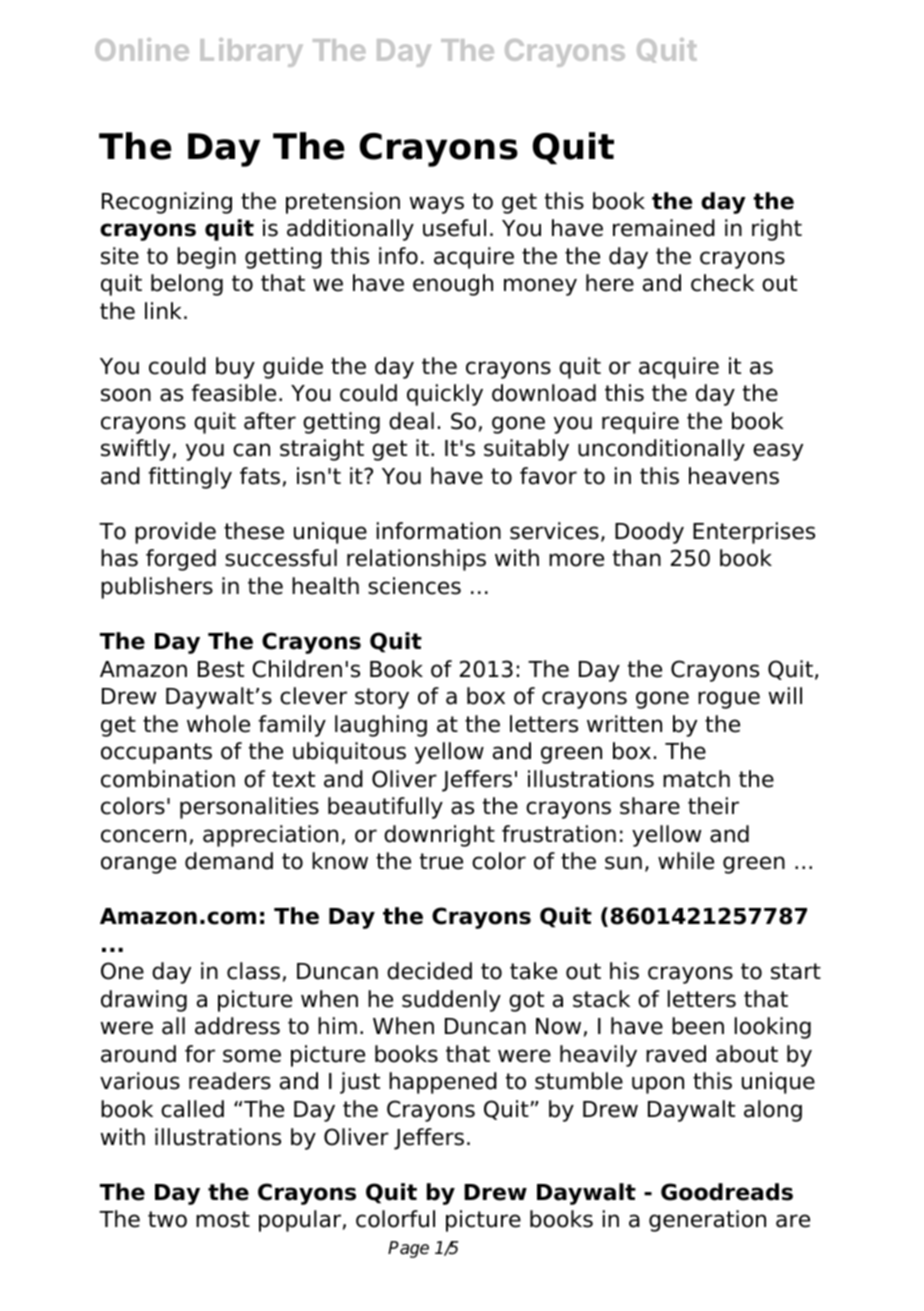 The height and width of the document is (1311, 924). I want to click on Library, so click(251, 52).
